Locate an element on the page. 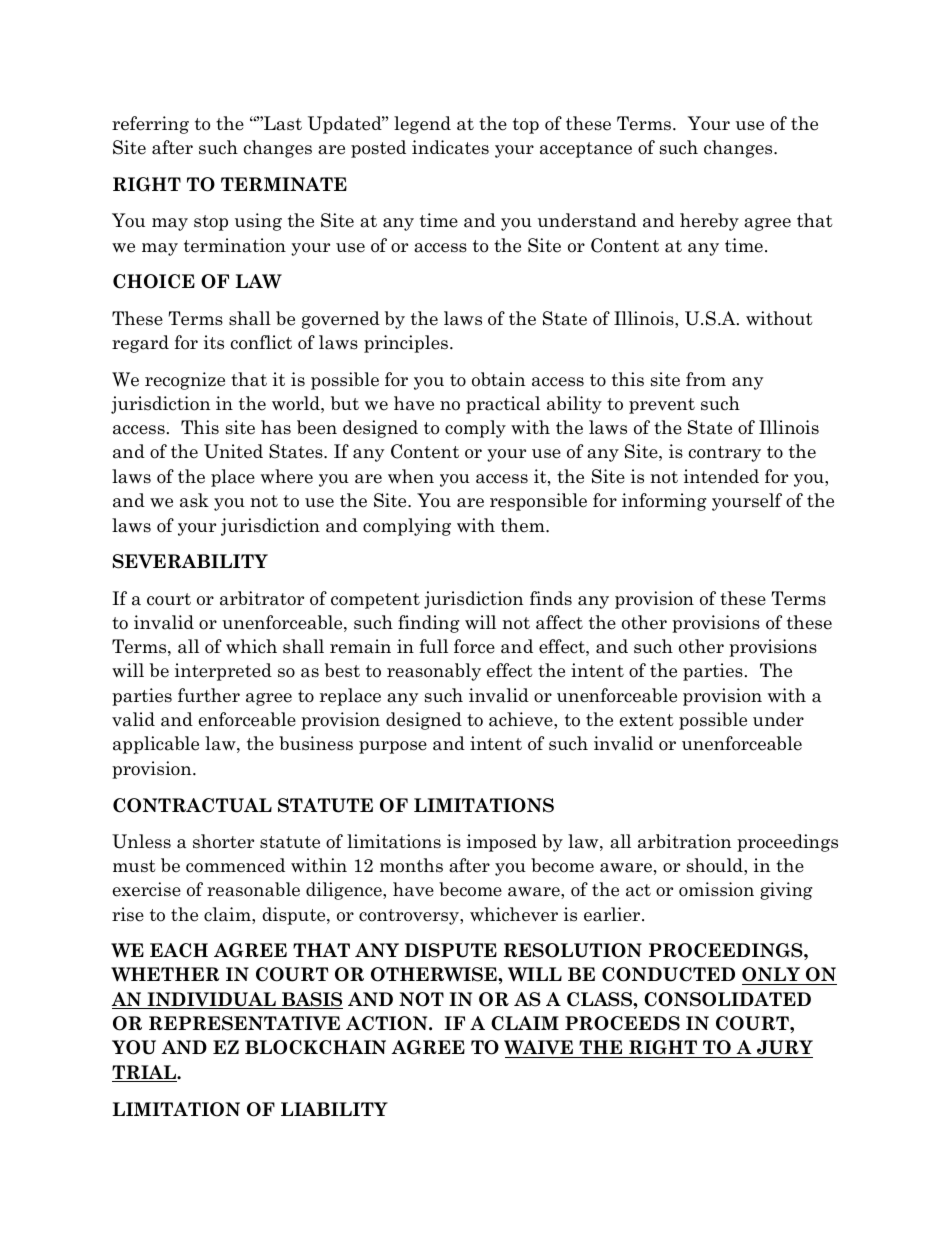 The width and height of the image is (952, 1233). INDIVIDUAL is located at coordinates (211, 1000).
